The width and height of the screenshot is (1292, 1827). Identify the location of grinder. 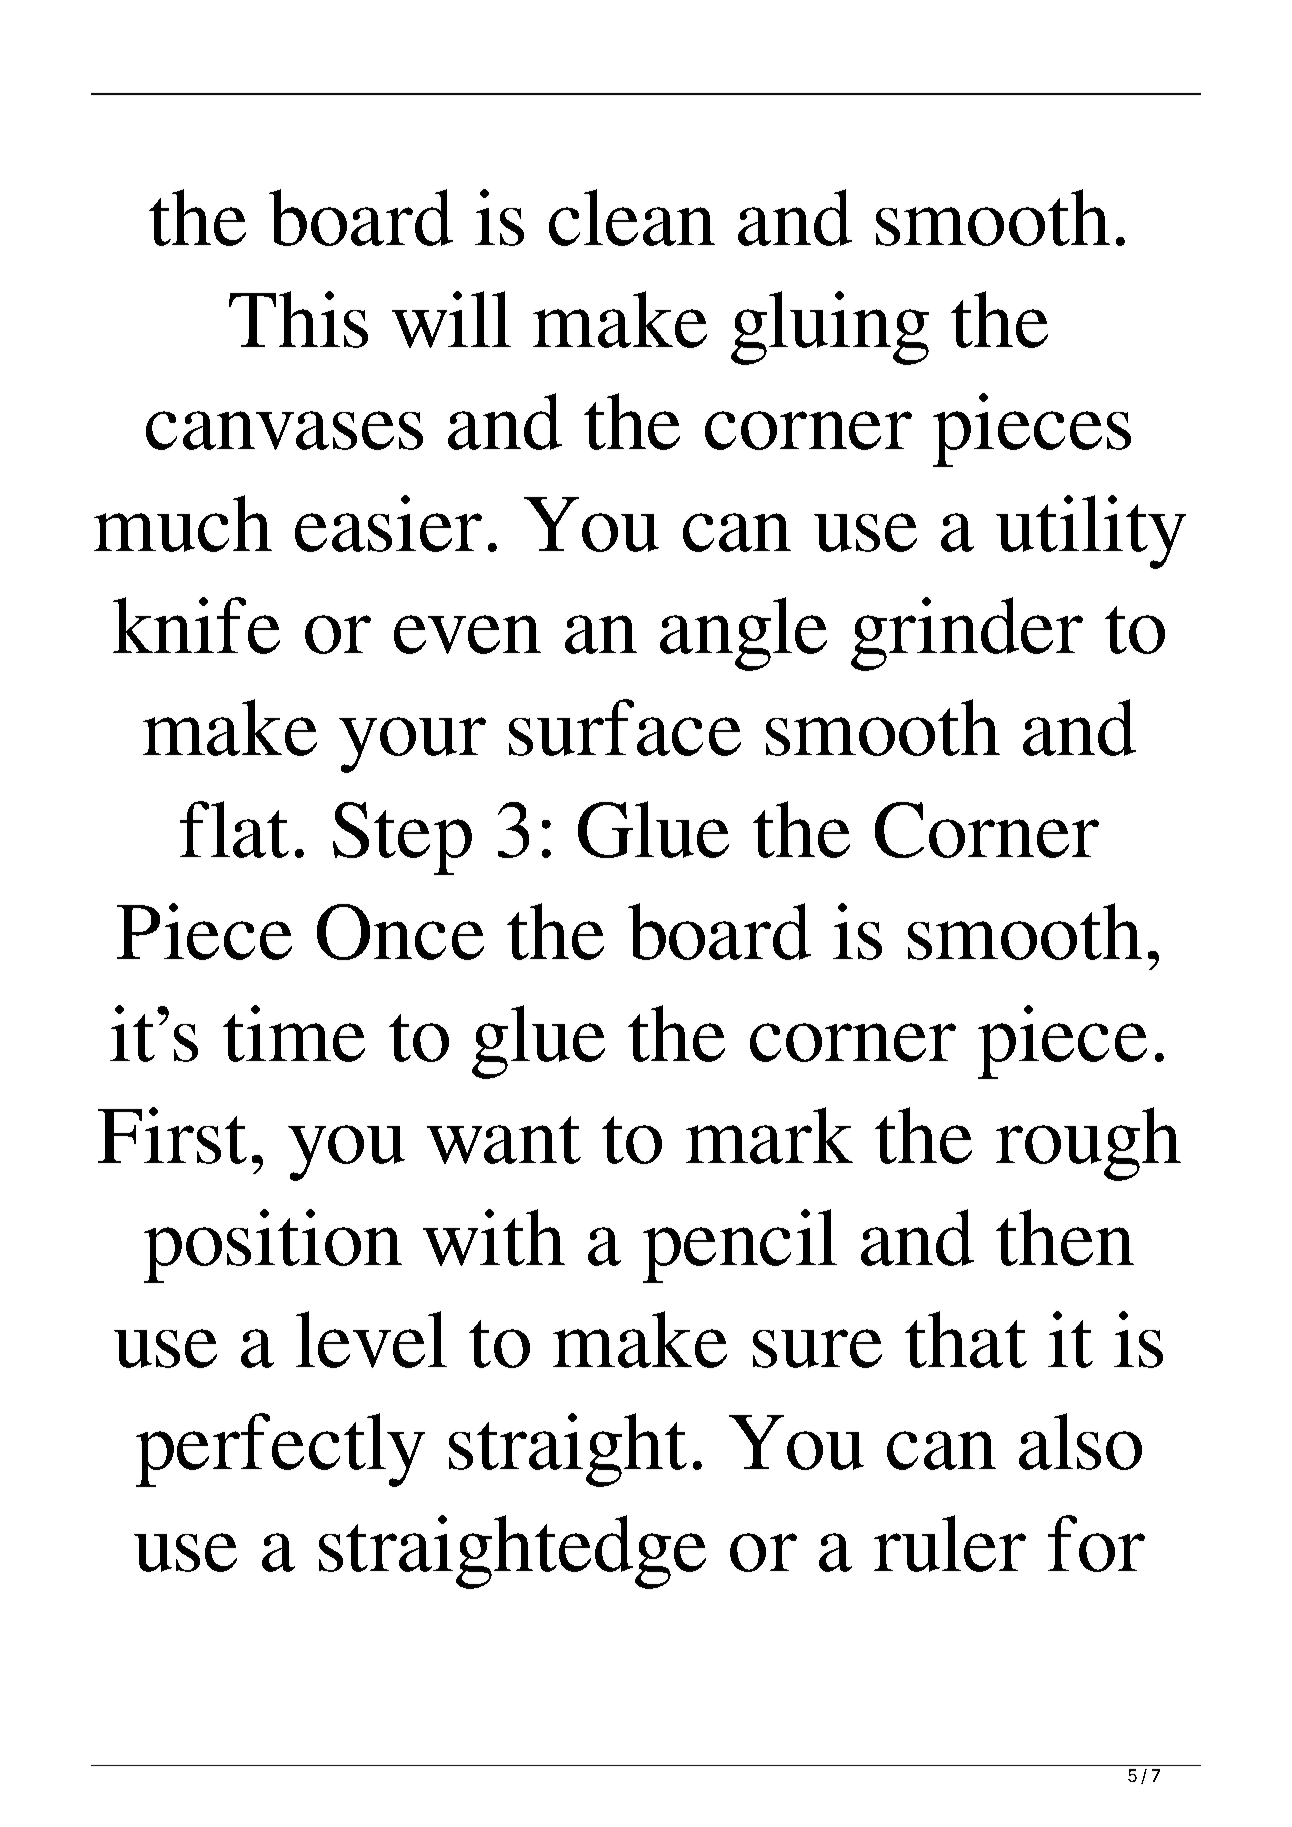
(967, 634).
